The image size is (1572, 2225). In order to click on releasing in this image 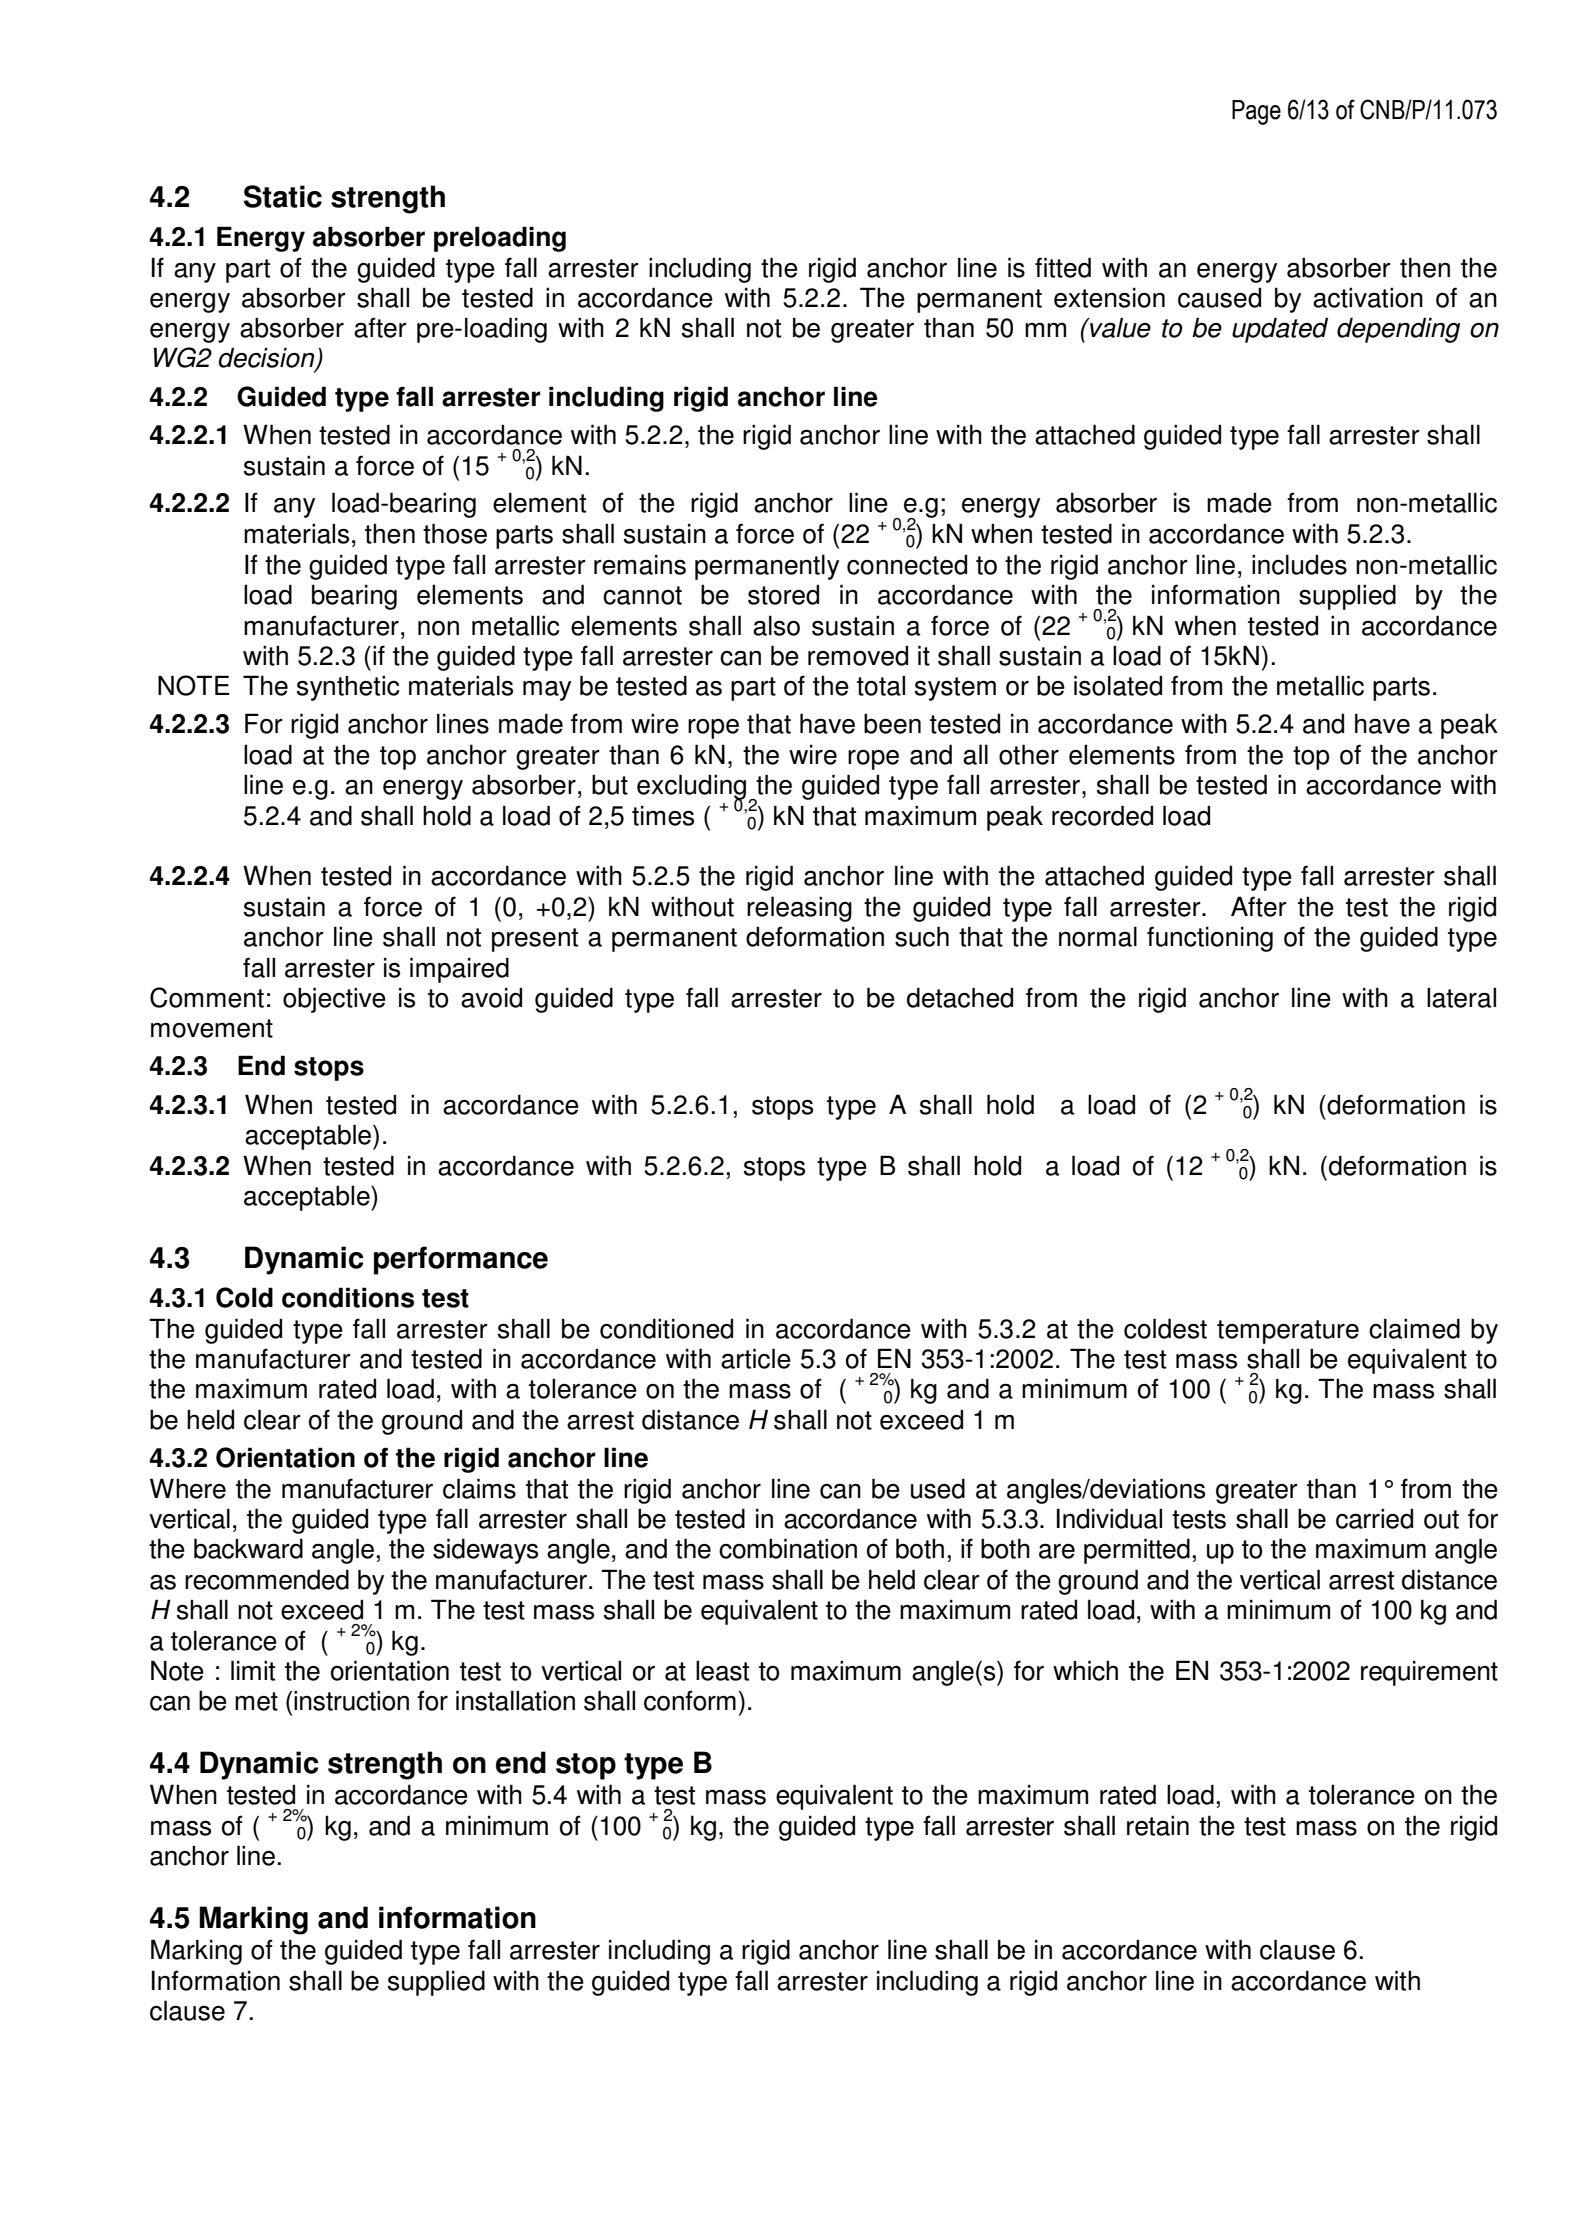, I will do `click(799, 909)`.
